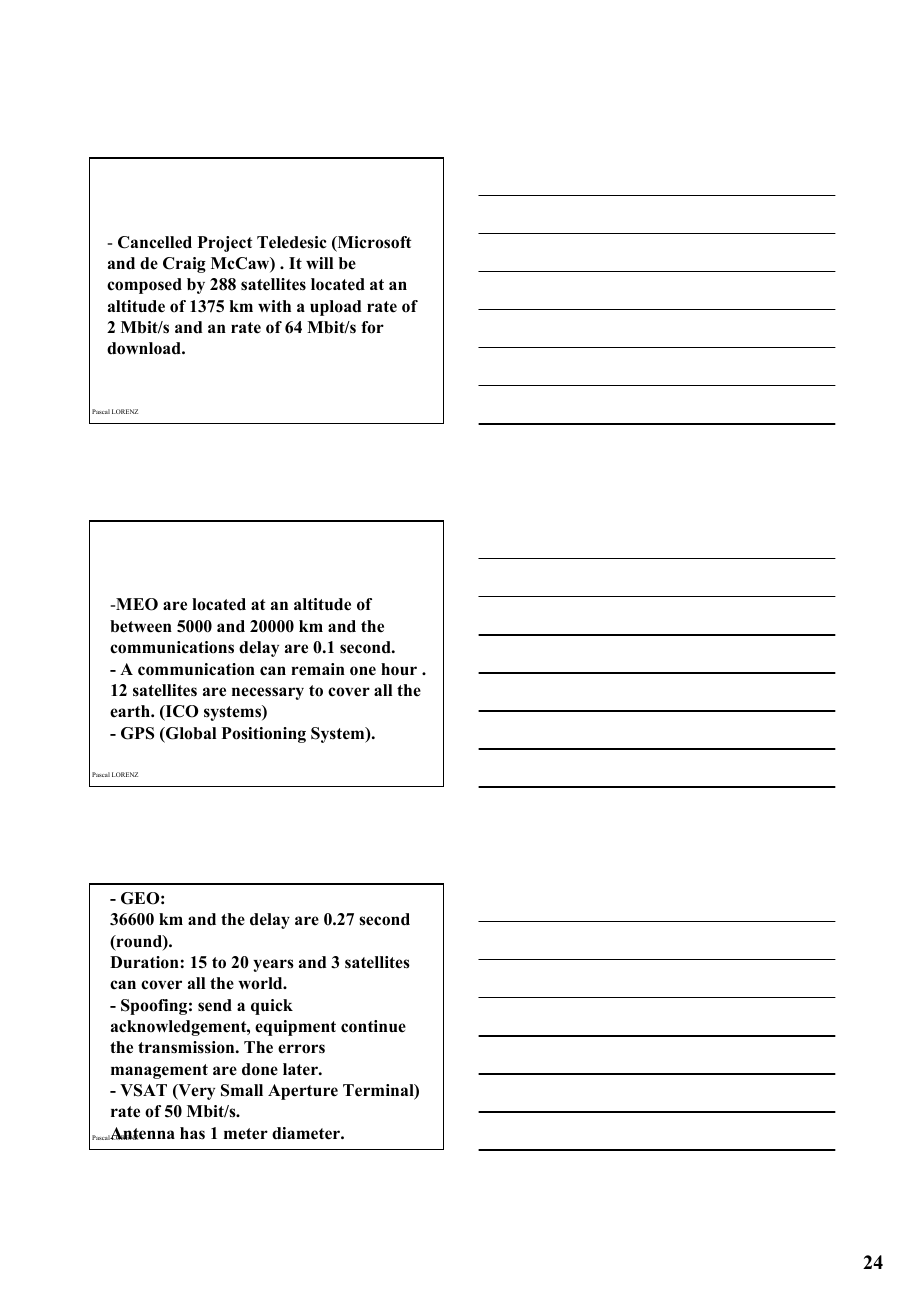 Image resolution: width=924 pixels, height=1308 pixels. What do you see at coordinates (399, 669) in the document?
I see `hour` at bounding box center [399, 669].
